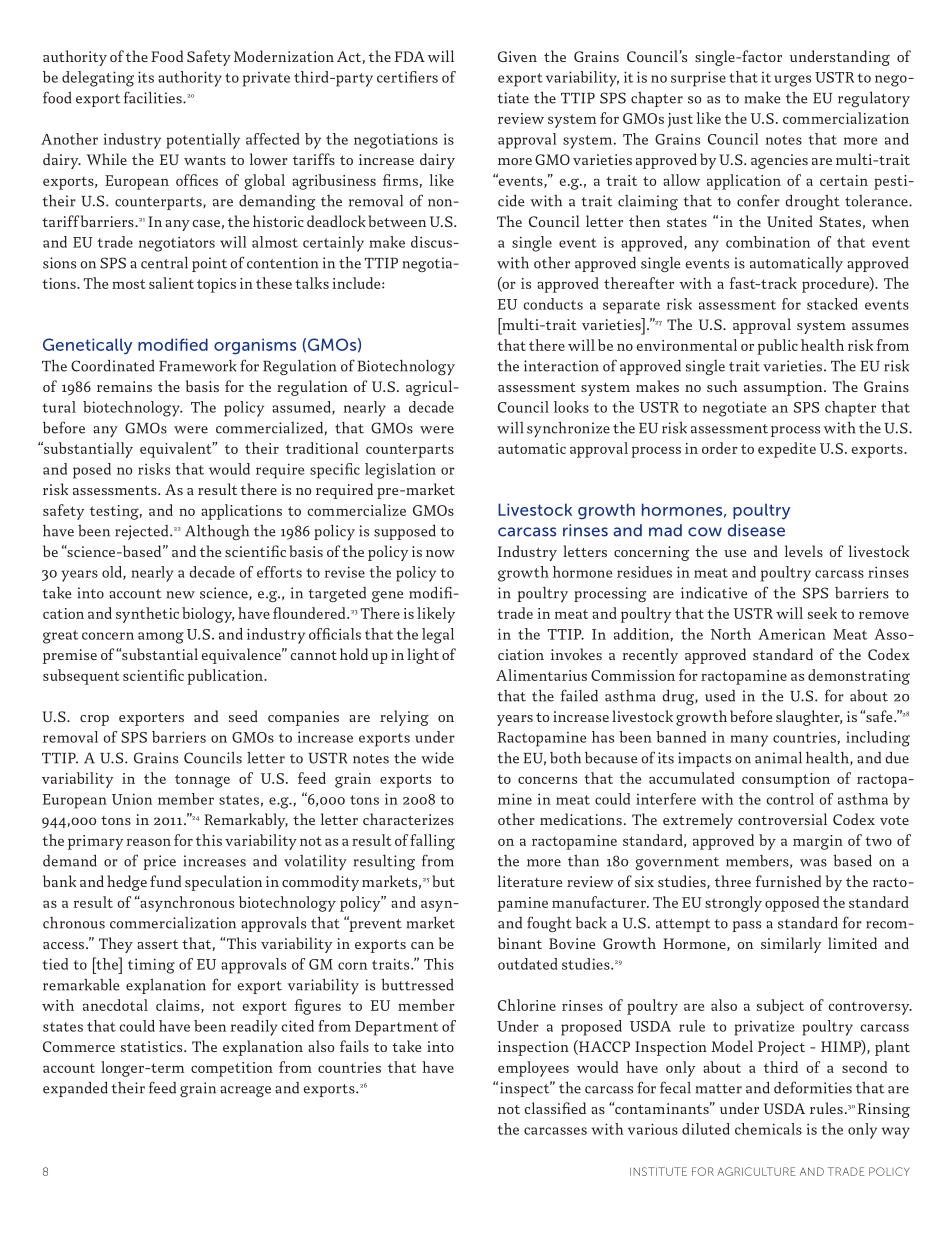  I want to click on Framework, so click(198, 366).
